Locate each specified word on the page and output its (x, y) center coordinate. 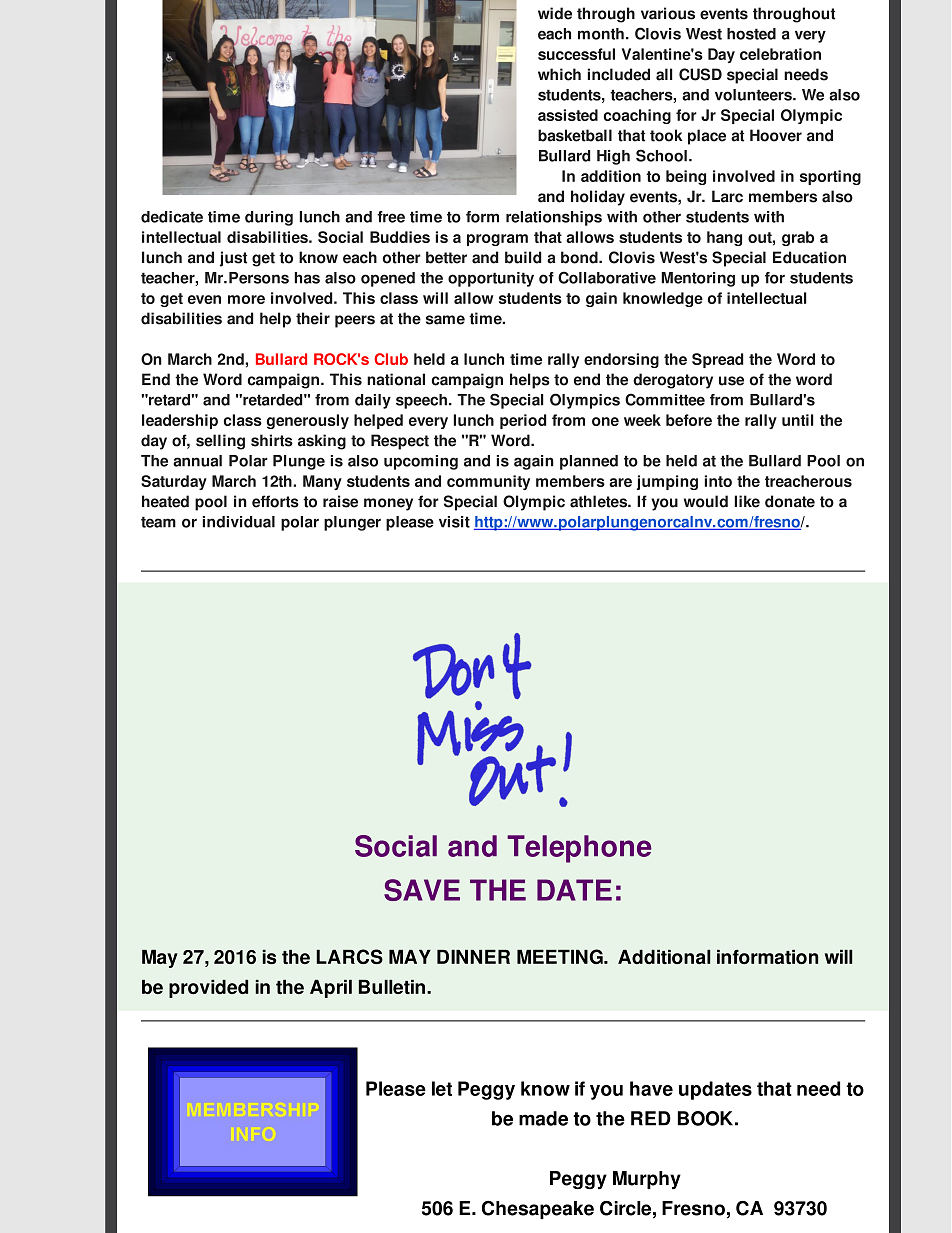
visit (454, 522)
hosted (751, 34)
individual (239, 522)
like (747, 501)
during (269, 218)
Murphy (647, 1180)
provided (208, 989)
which (559, 74)
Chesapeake (538, 1210)
